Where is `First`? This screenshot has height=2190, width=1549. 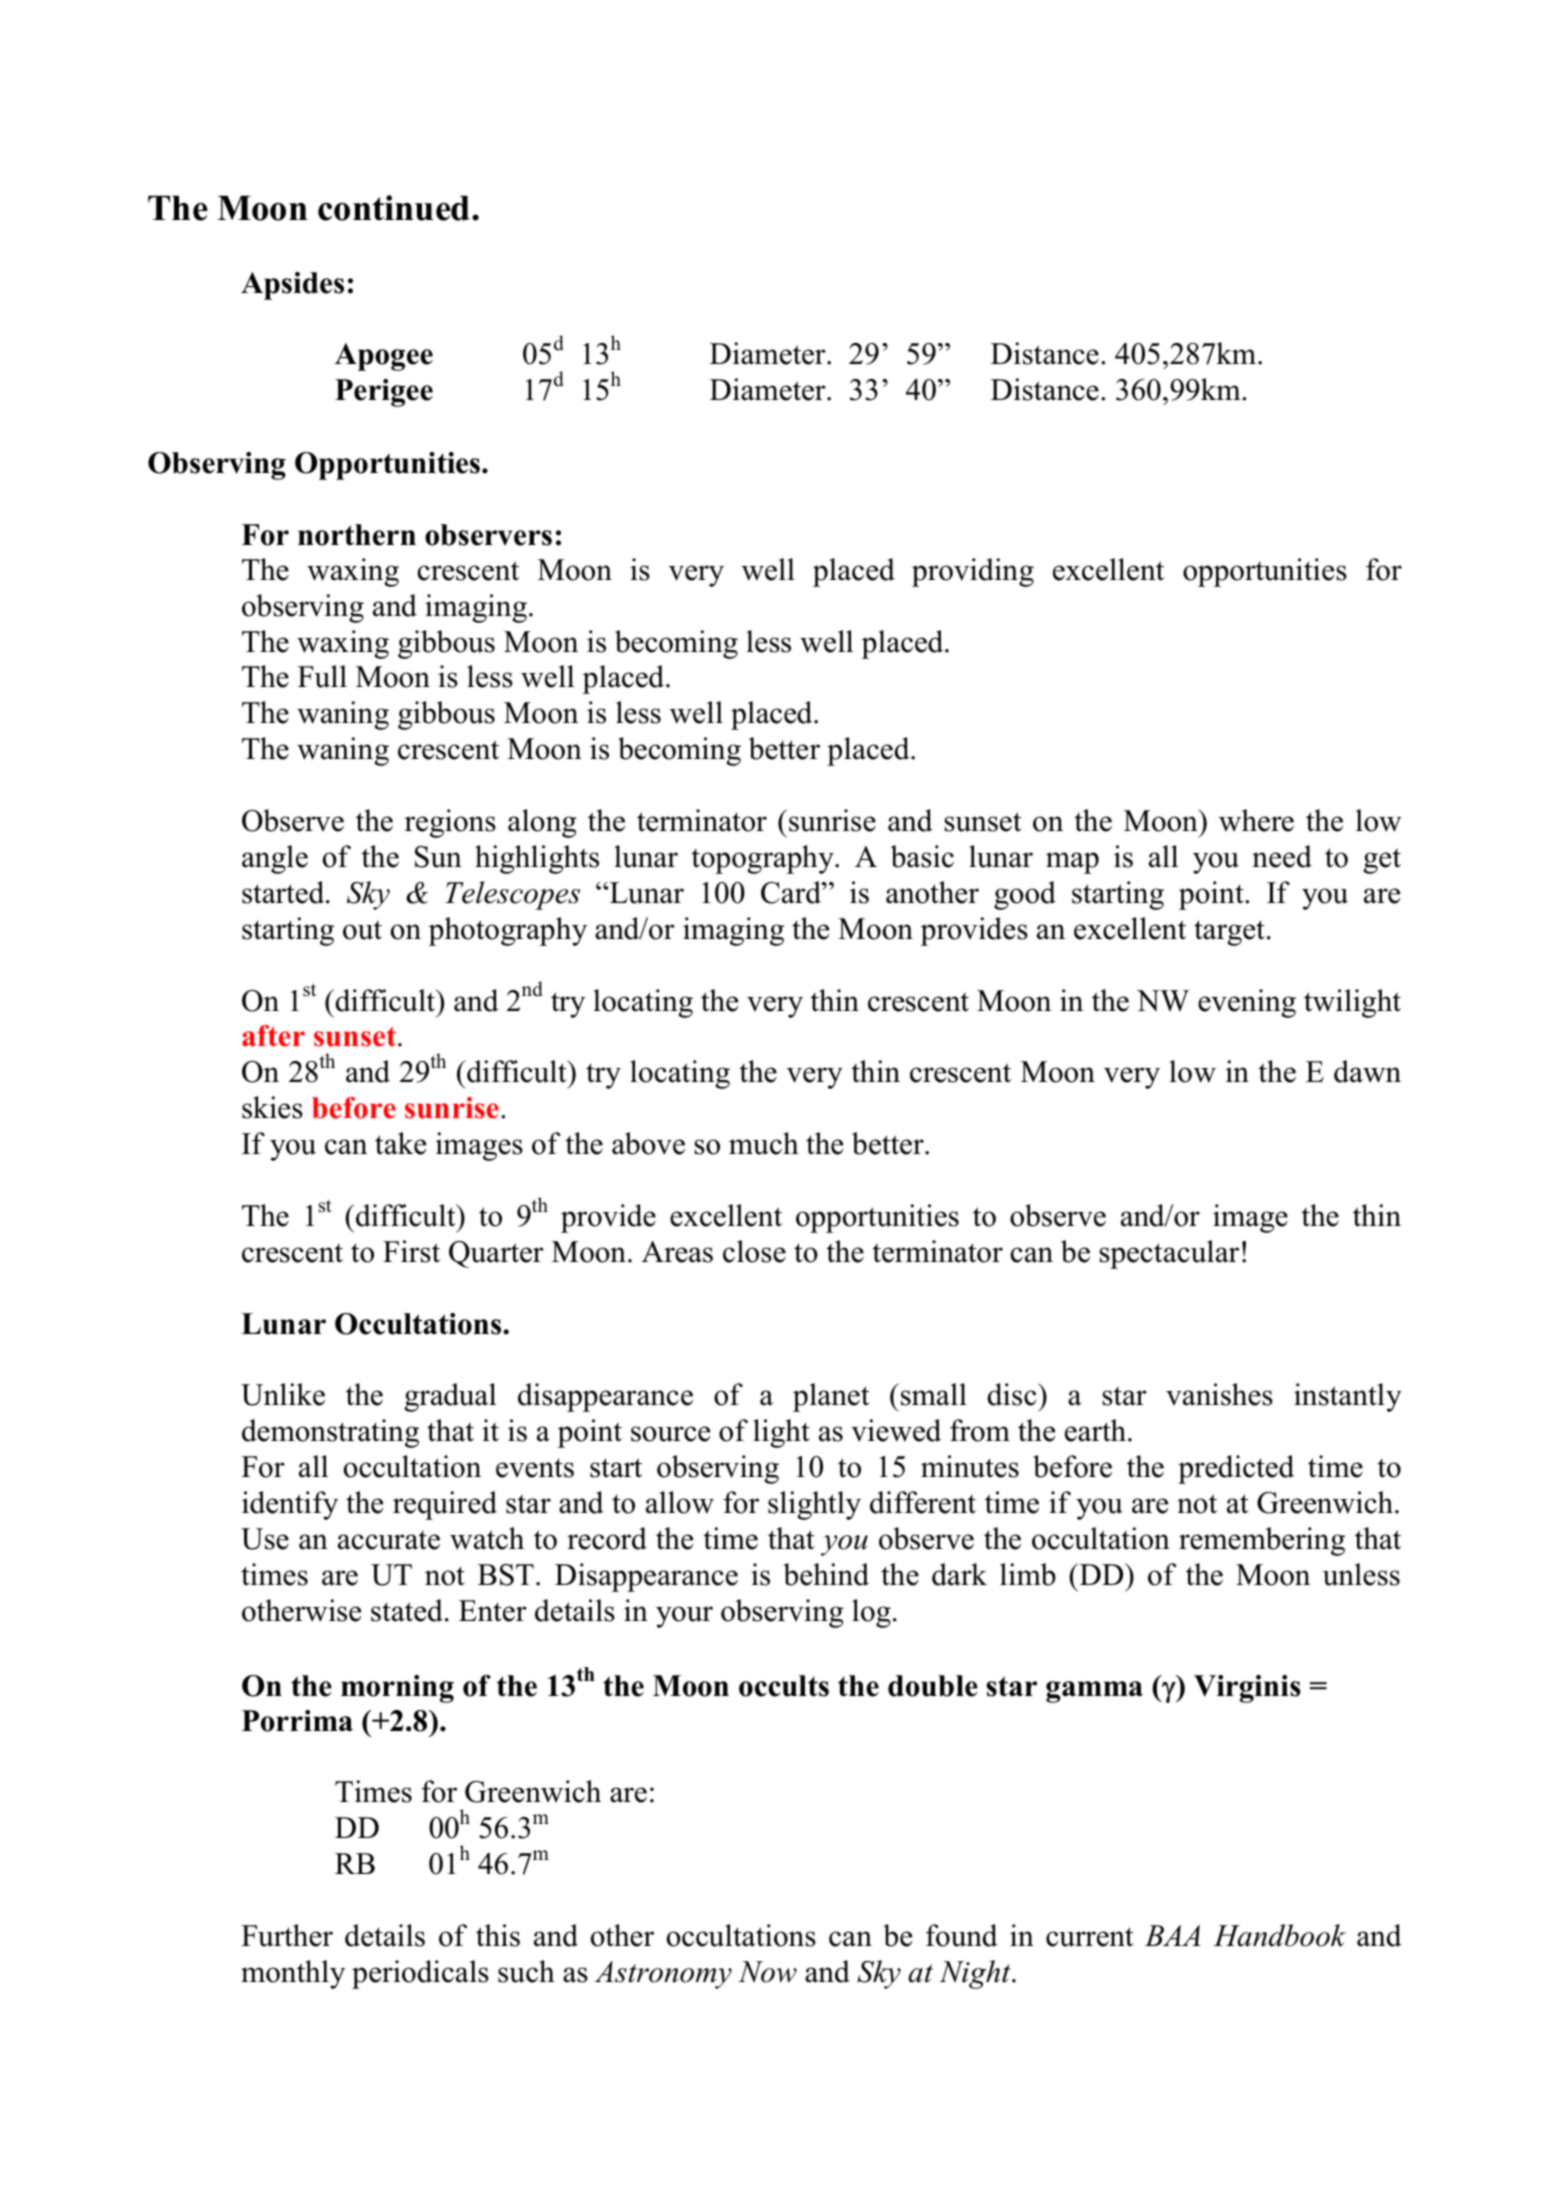
First is located at coordinates (411, 1251).
